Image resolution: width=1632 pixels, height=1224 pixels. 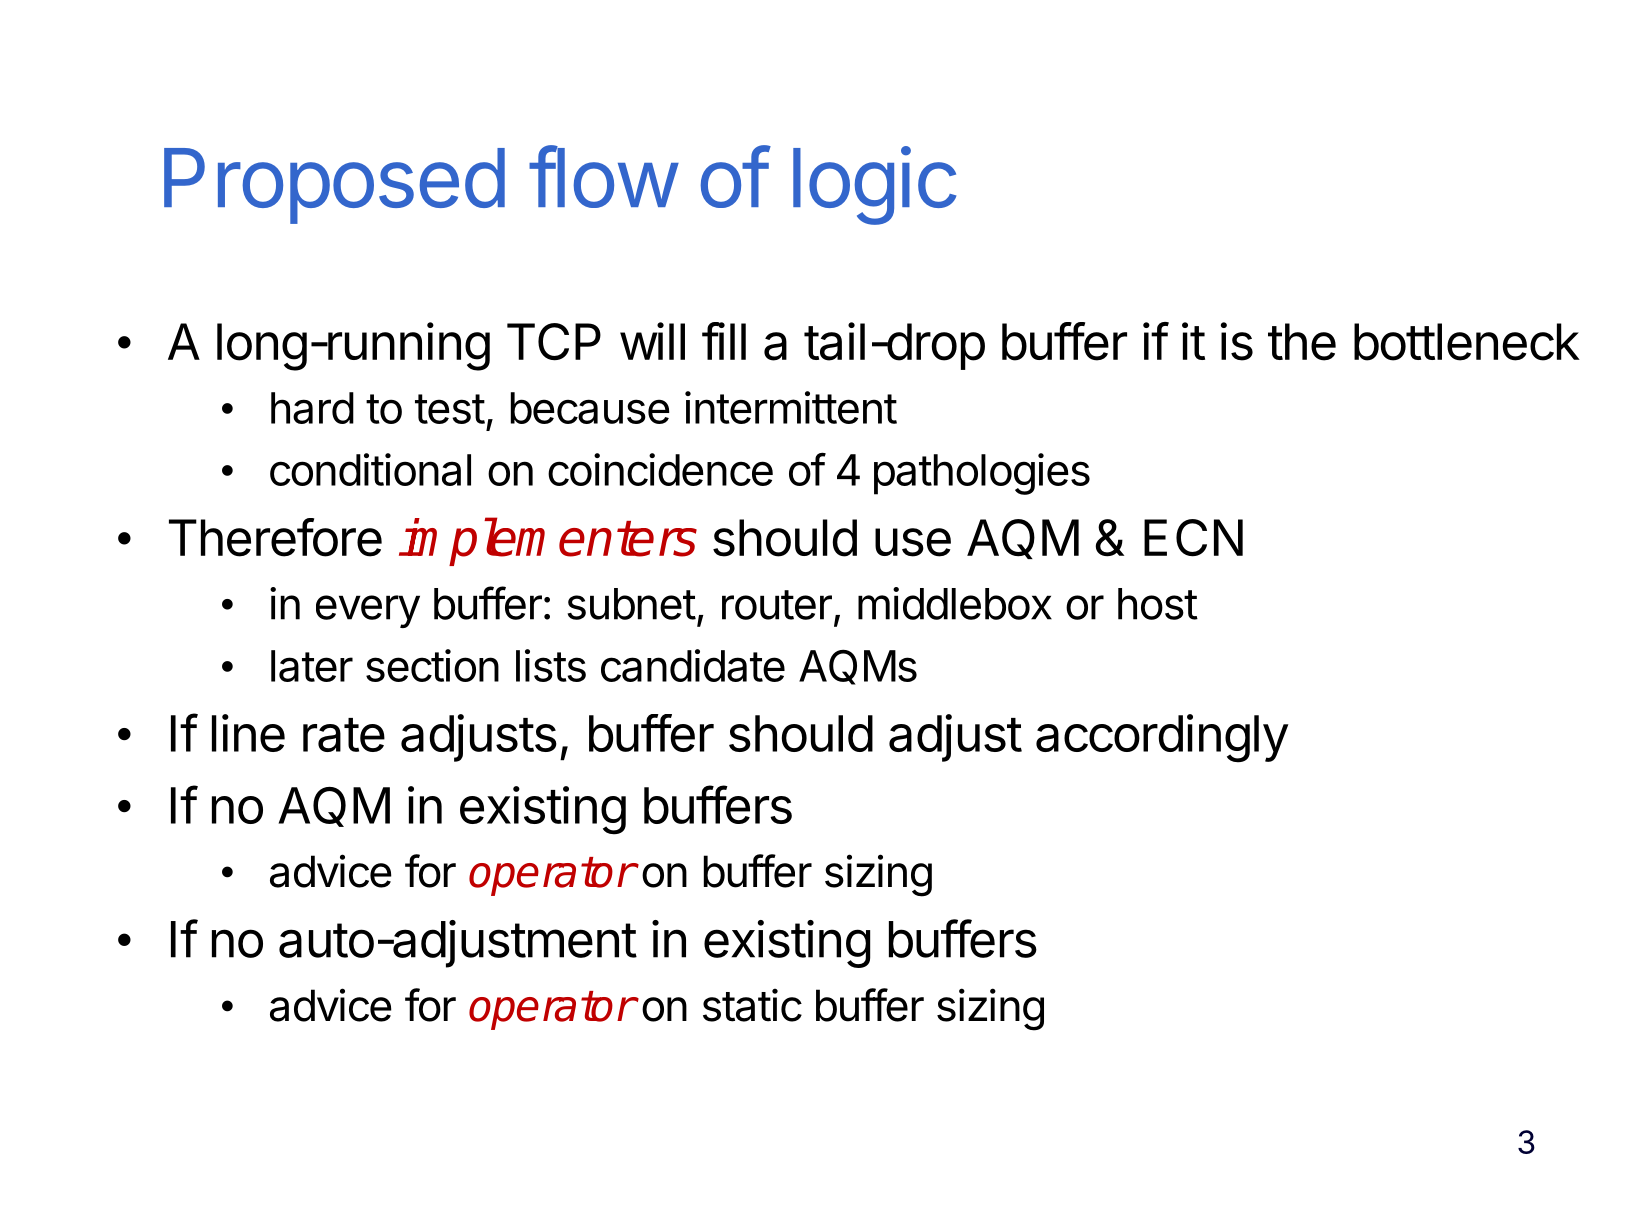 What do you see at coordinates (693, 665) in the screenshot?
I see `candidate` at bounding box center [693, 665].
